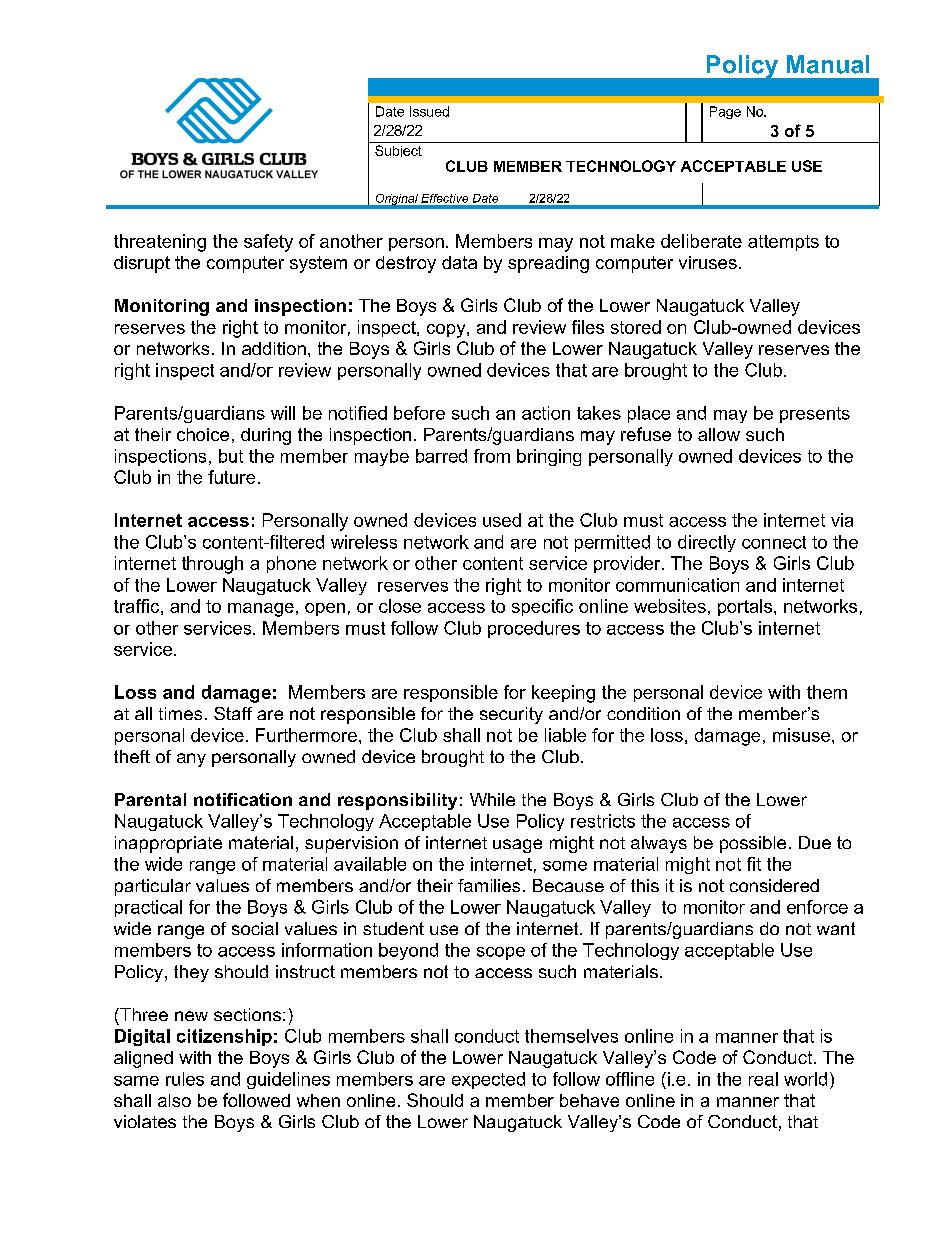 This page has width=952, height=1233. What do you see at coordinates (168, 844) in the page?
I see `inappropriate` at bounding box center [168, 844].
